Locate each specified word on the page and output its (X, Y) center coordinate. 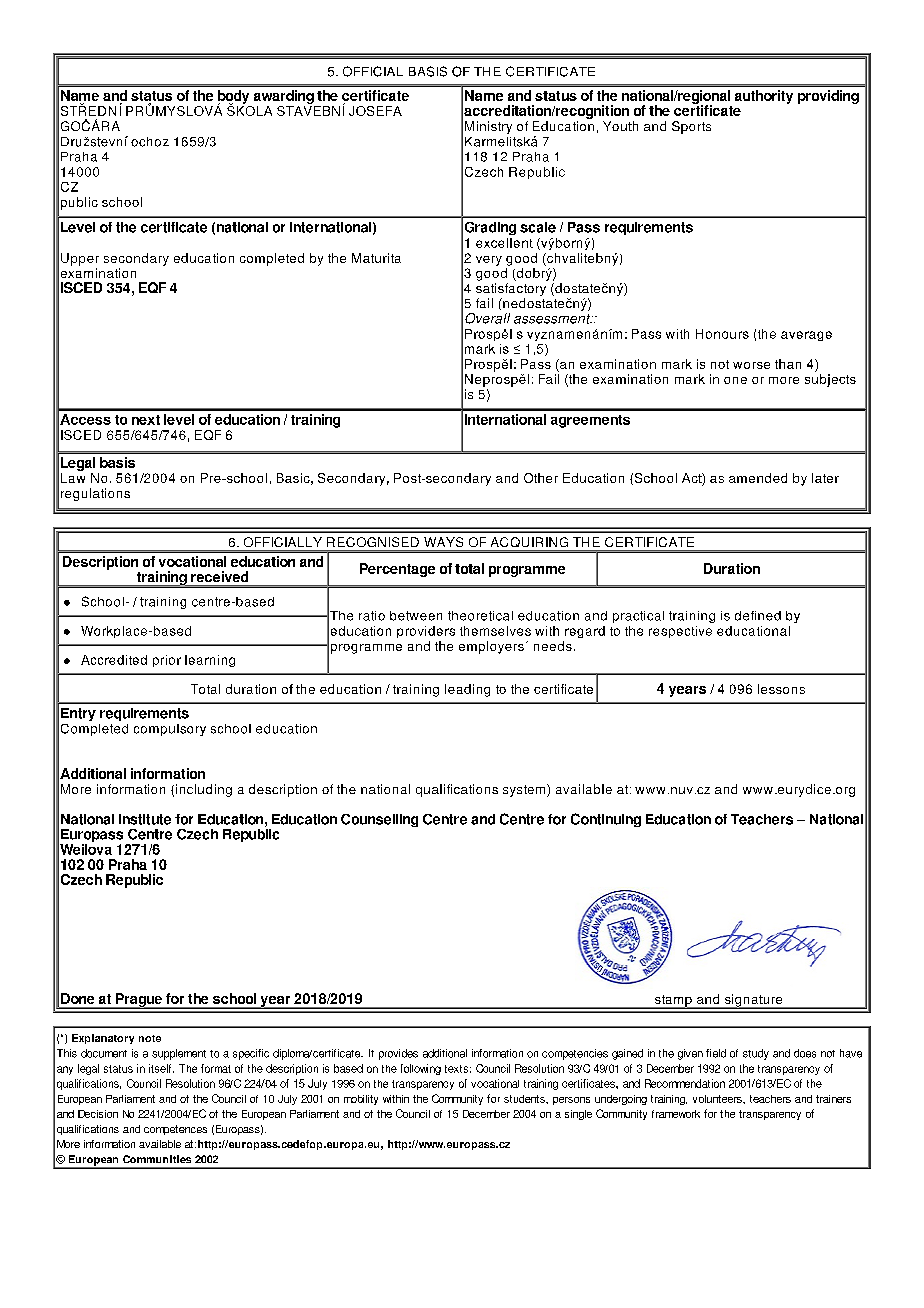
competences (175, 1130)
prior (167, 661)
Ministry (488, 127)
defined (758, 616)
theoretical (480, 616)
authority (764, 97)
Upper (80, 259)
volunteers (718, 1099)
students (525, 1099)
